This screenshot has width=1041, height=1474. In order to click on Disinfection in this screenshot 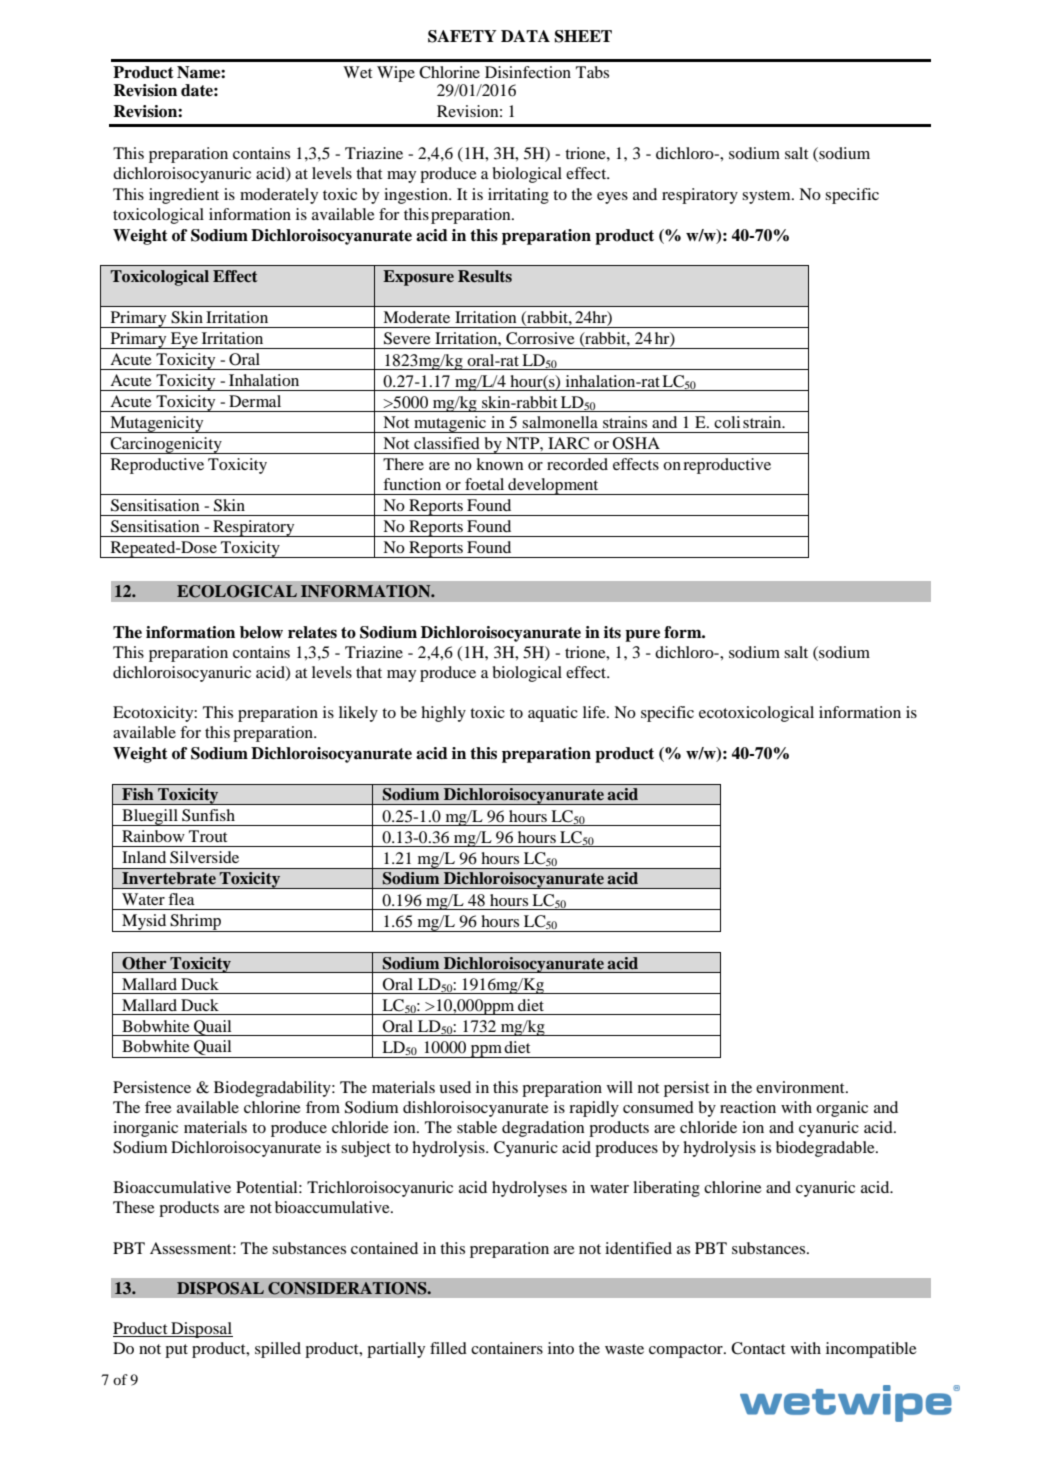, I will do `click(528, 72)`.
